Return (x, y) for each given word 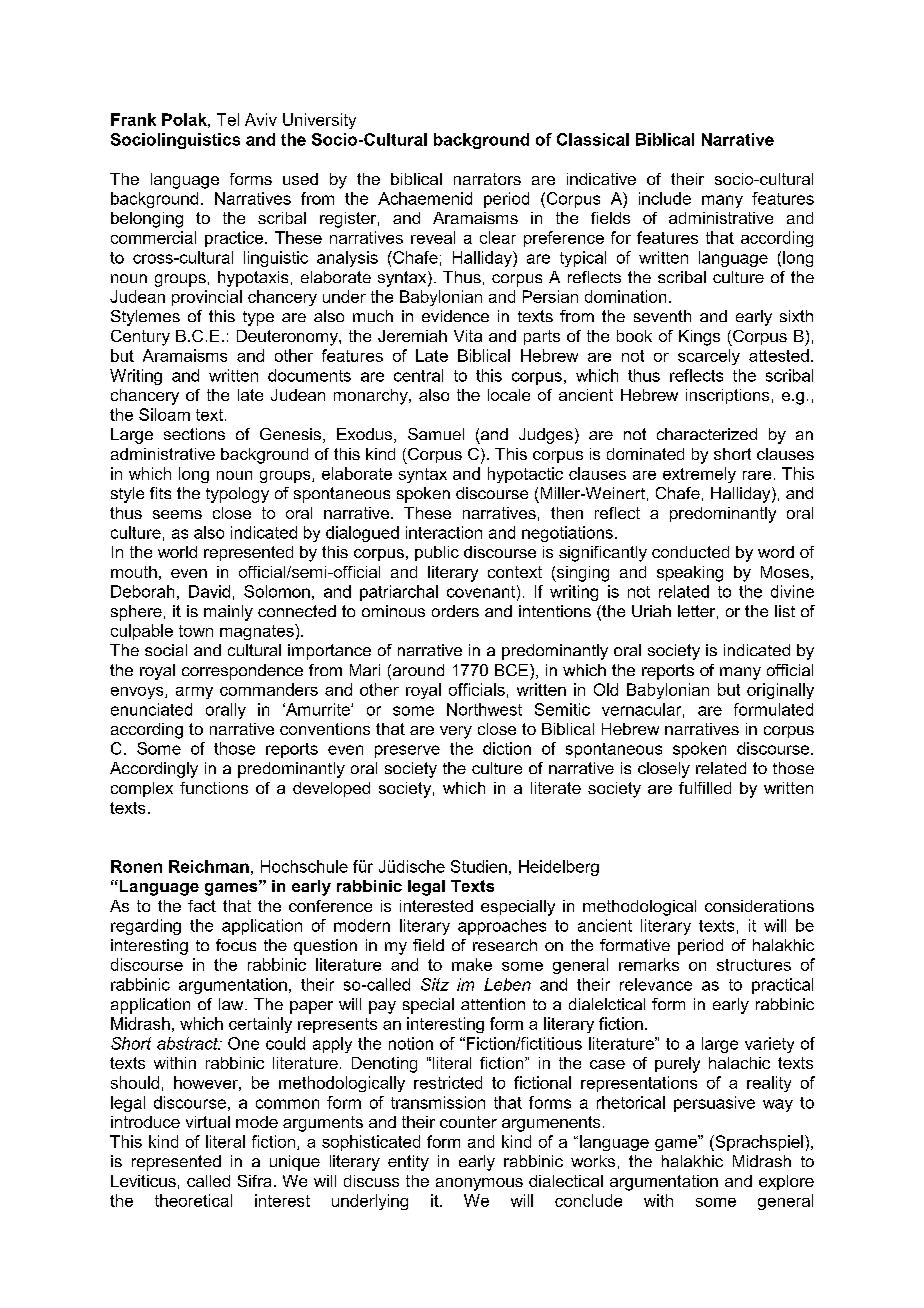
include (665, 198)
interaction (444, 532)
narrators (487, 179)
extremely (699, 475)
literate (556, 788)
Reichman (209, 866)
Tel (228, 119)
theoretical (193, 1200)
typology (237, 495)
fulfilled (705, 788)
